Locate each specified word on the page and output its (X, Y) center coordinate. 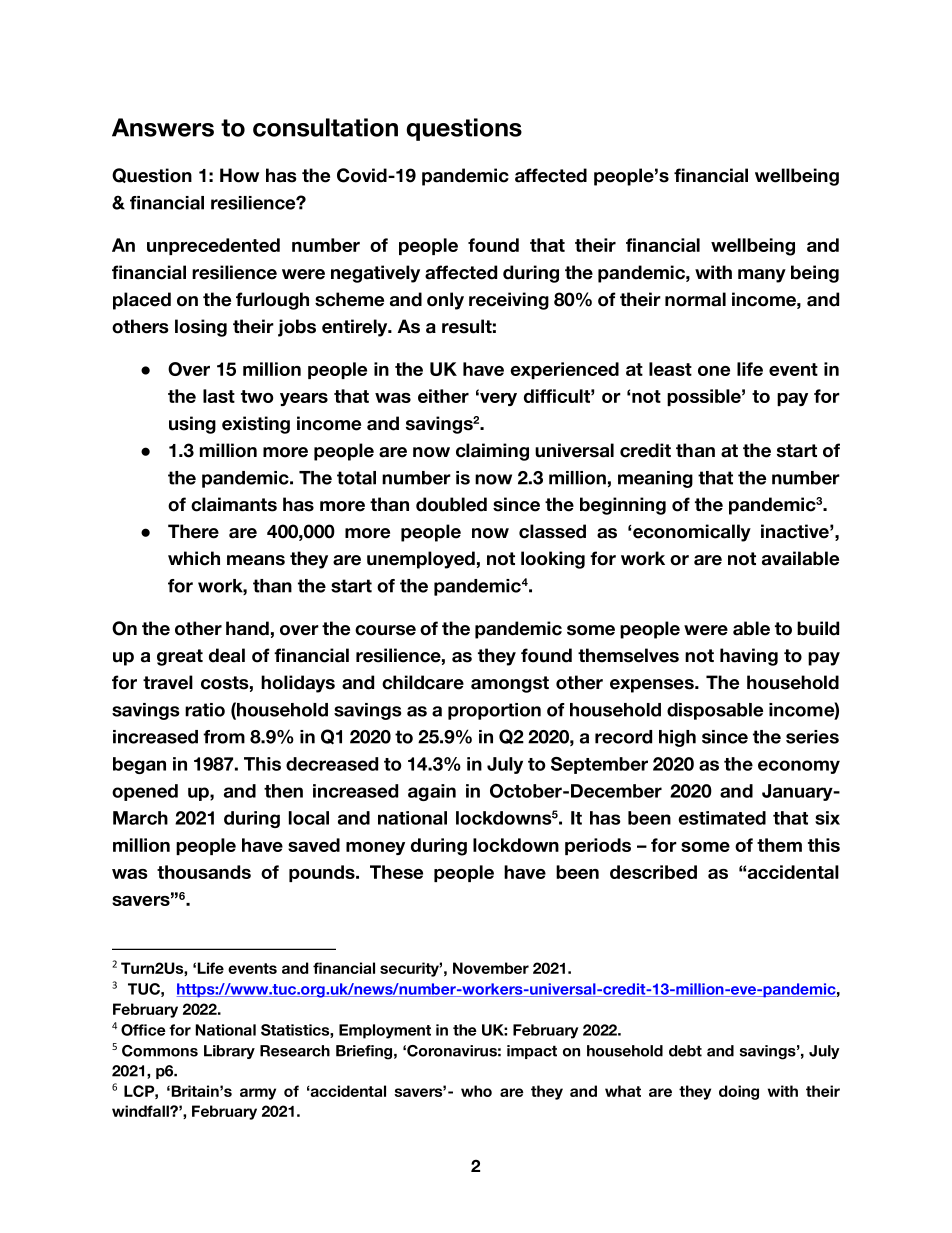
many (762, 276)
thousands (204, 872)
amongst (510, 684)
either (443, 396)
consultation (325, 127)
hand (247, 628)
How (239, 175)
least (670, 369)
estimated (722, 818)
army (258, 1094)
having (749, 657)
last (219, 396)
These (396, 872)
